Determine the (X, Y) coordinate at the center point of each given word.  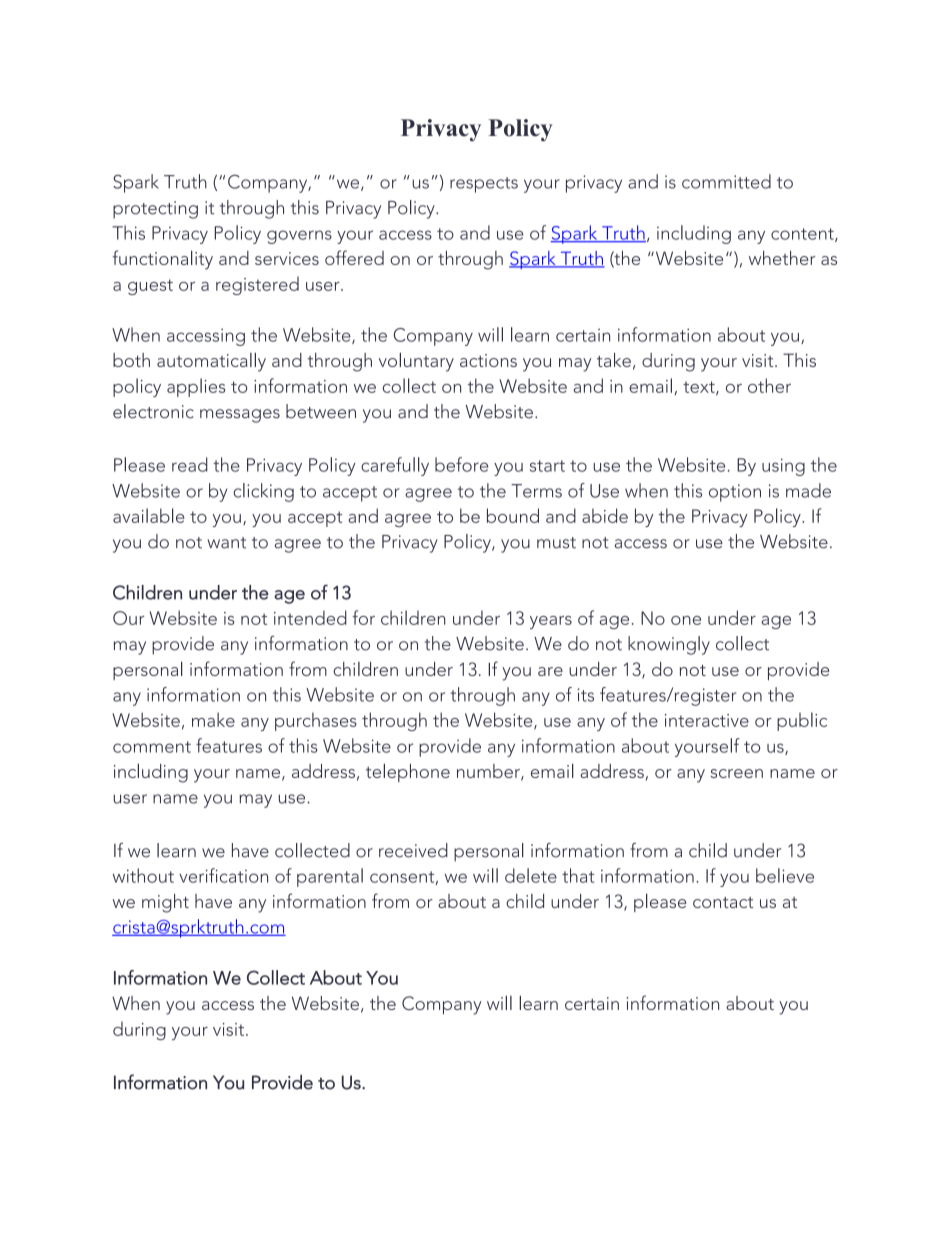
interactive (707, 720)
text (700, 388)
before (461, 464)
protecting (155, 210)
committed (726, 181)
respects (484, 185)
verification (223, 875)
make (213, 719)
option (735, 493)
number (489, 772)
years (551, 622)
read (190, 464)
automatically (211, 362)
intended (310, 617)
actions (488, 360)
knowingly (669, 645)
